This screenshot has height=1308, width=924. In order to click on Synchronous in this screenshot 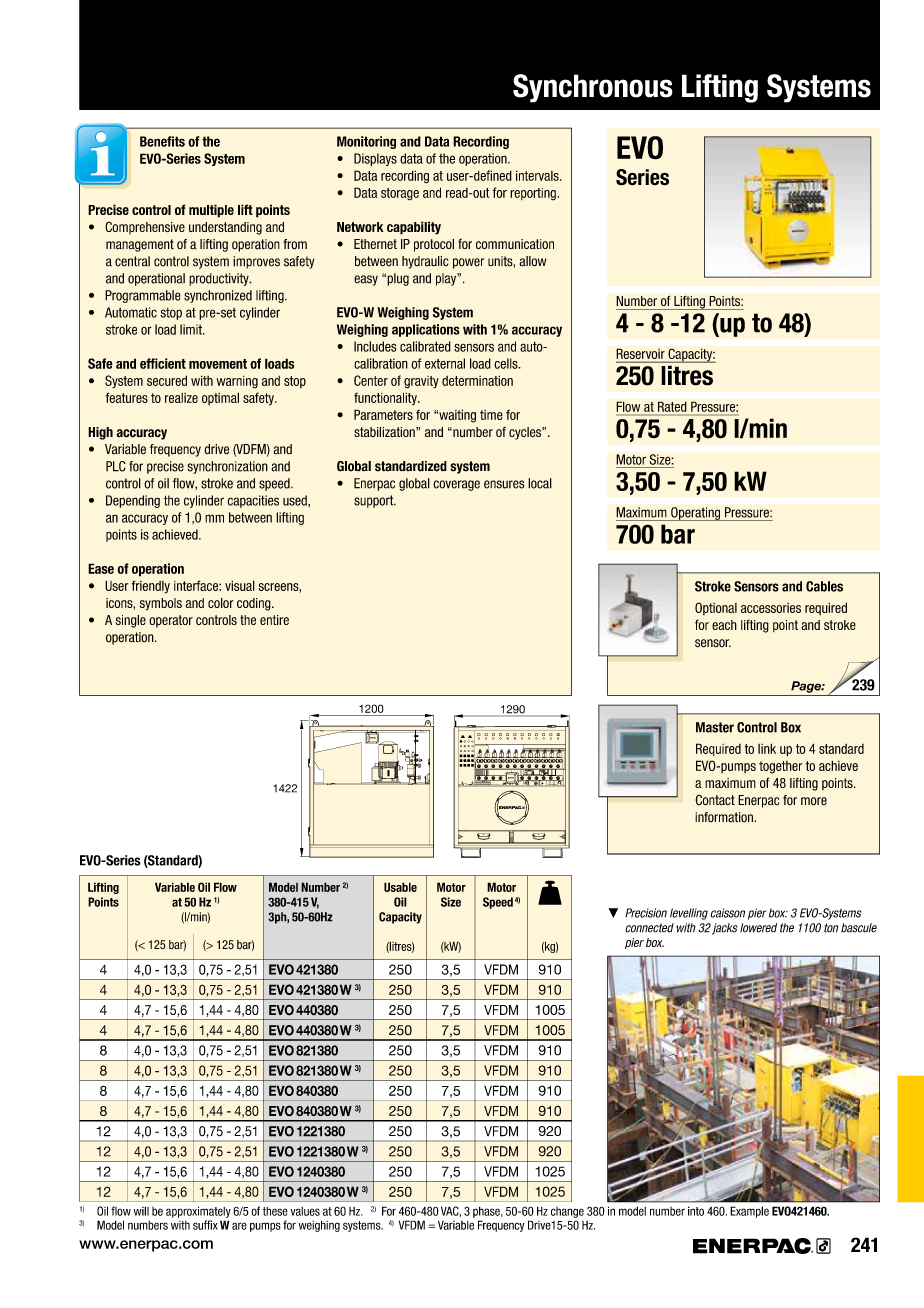, I will do `click(593, 88)`.
